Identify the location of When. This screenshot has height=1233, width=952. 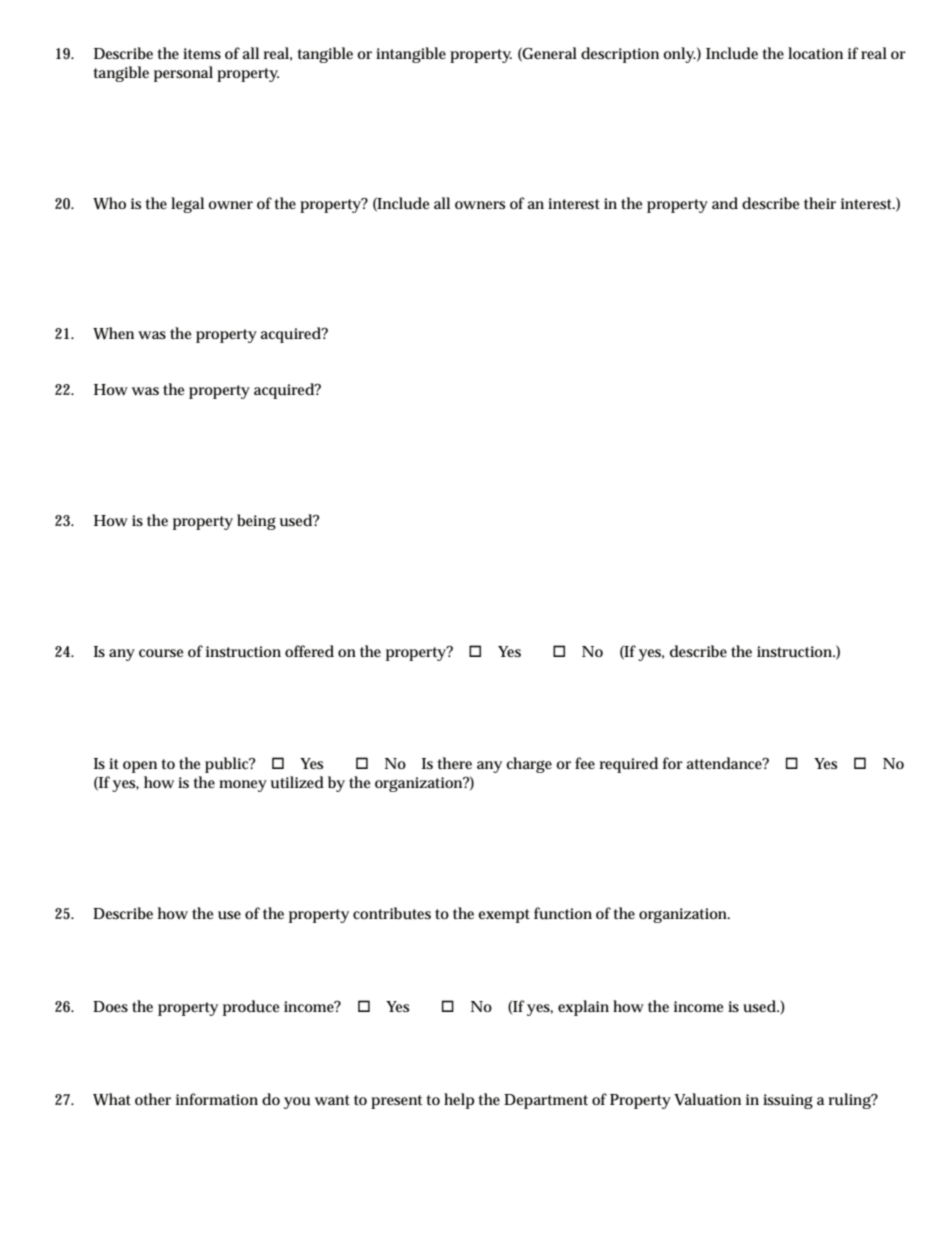
(113, 333).
